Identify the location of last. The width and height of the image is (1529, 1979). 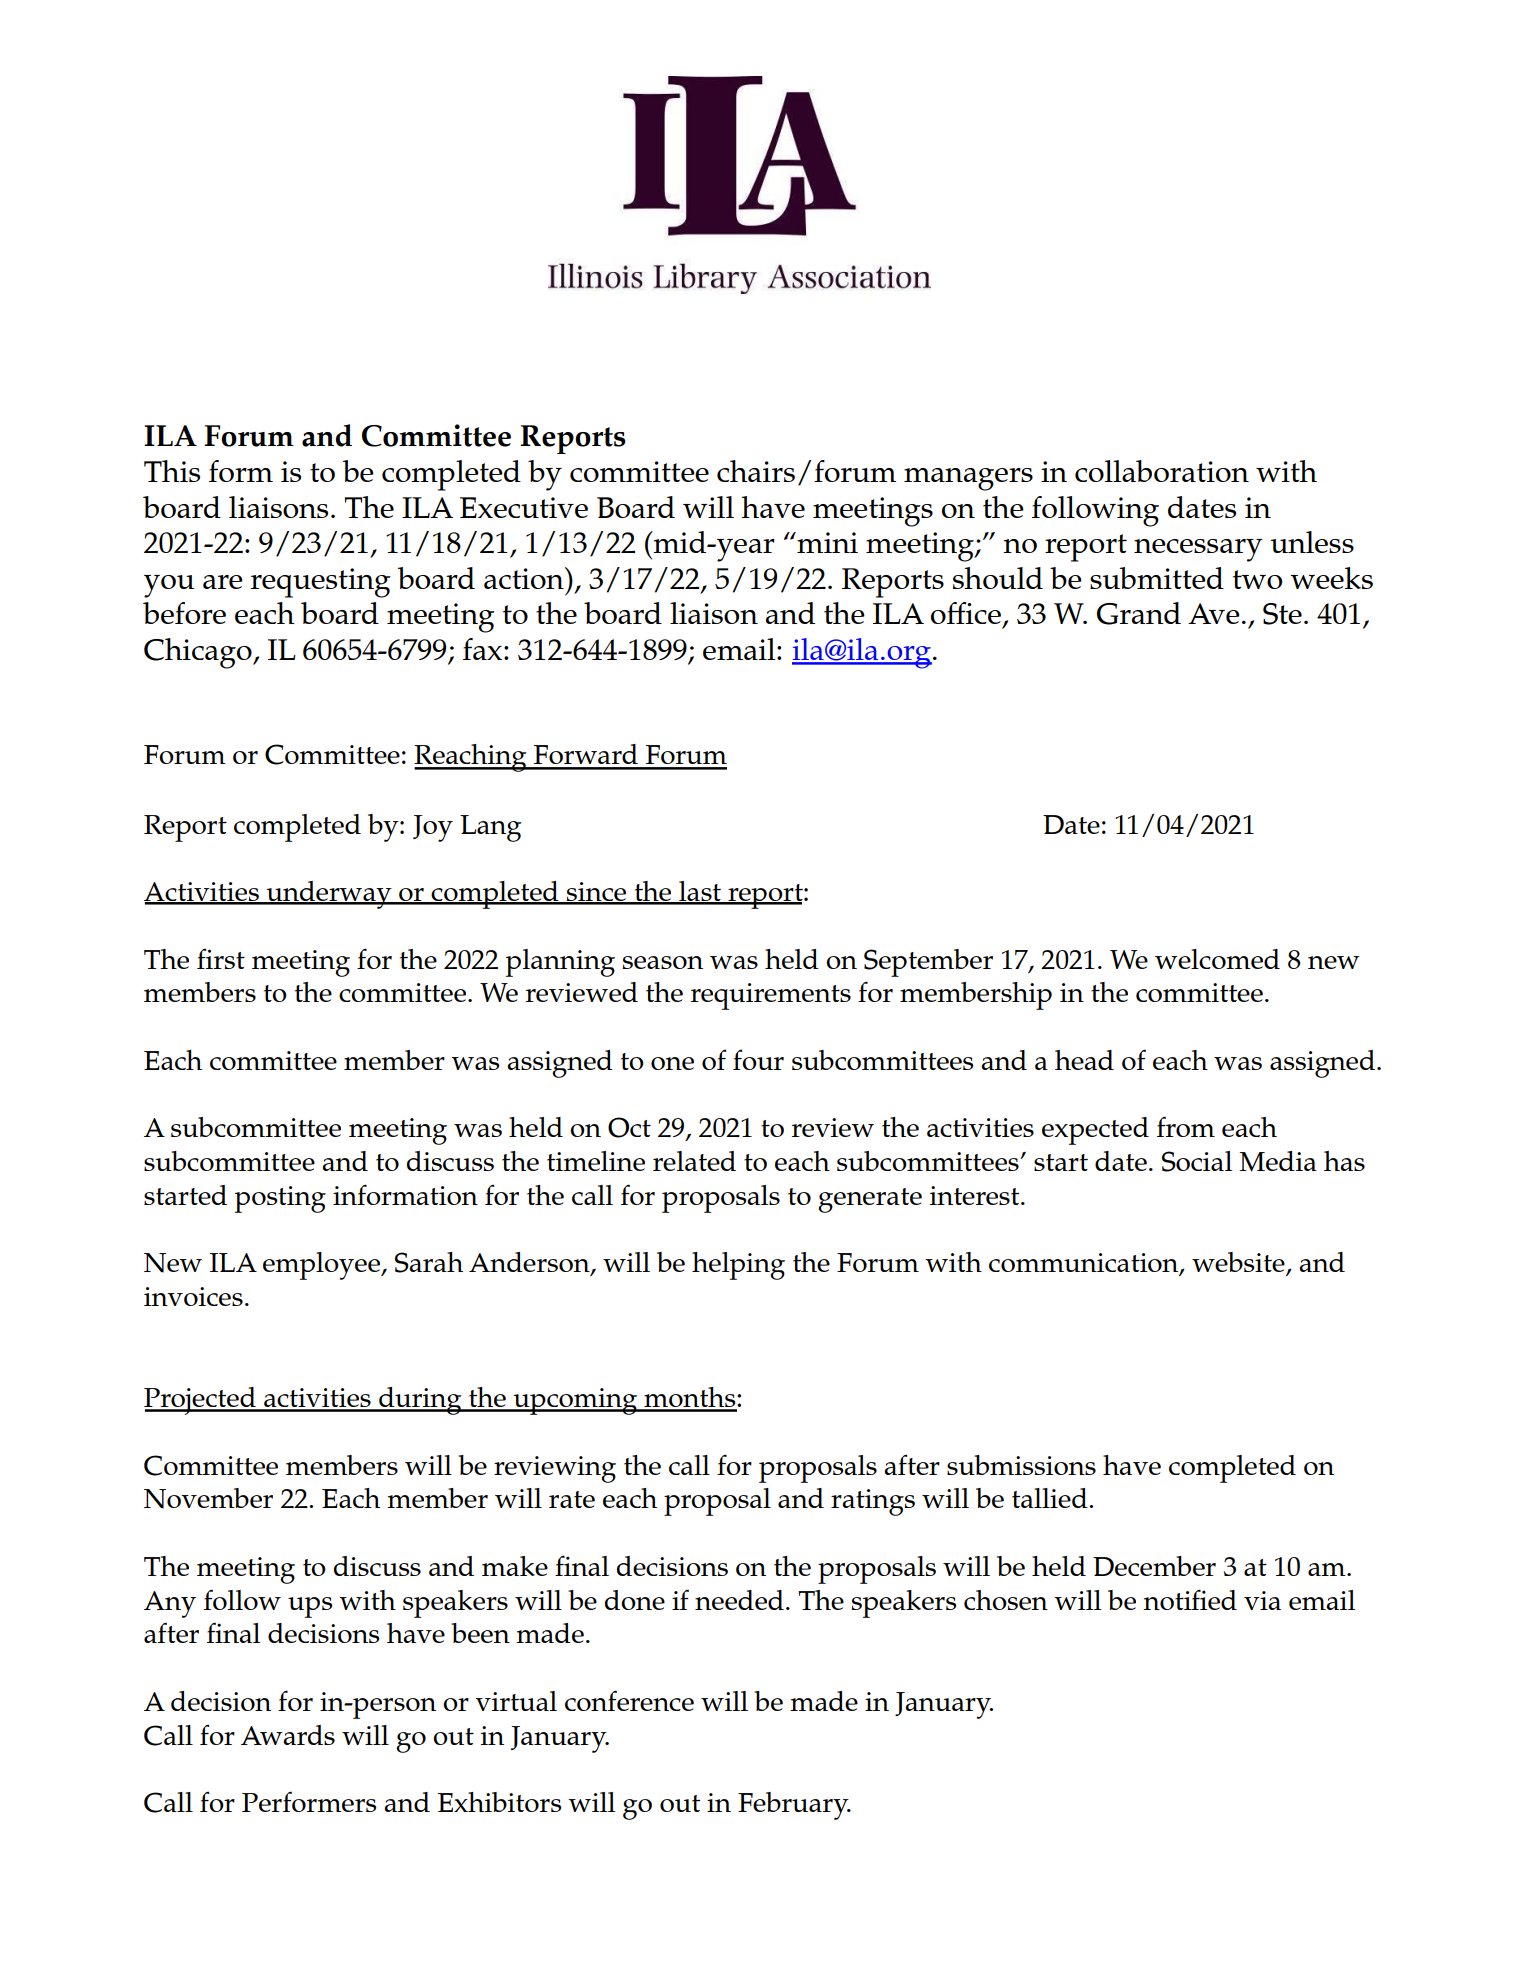
(700, 892).
